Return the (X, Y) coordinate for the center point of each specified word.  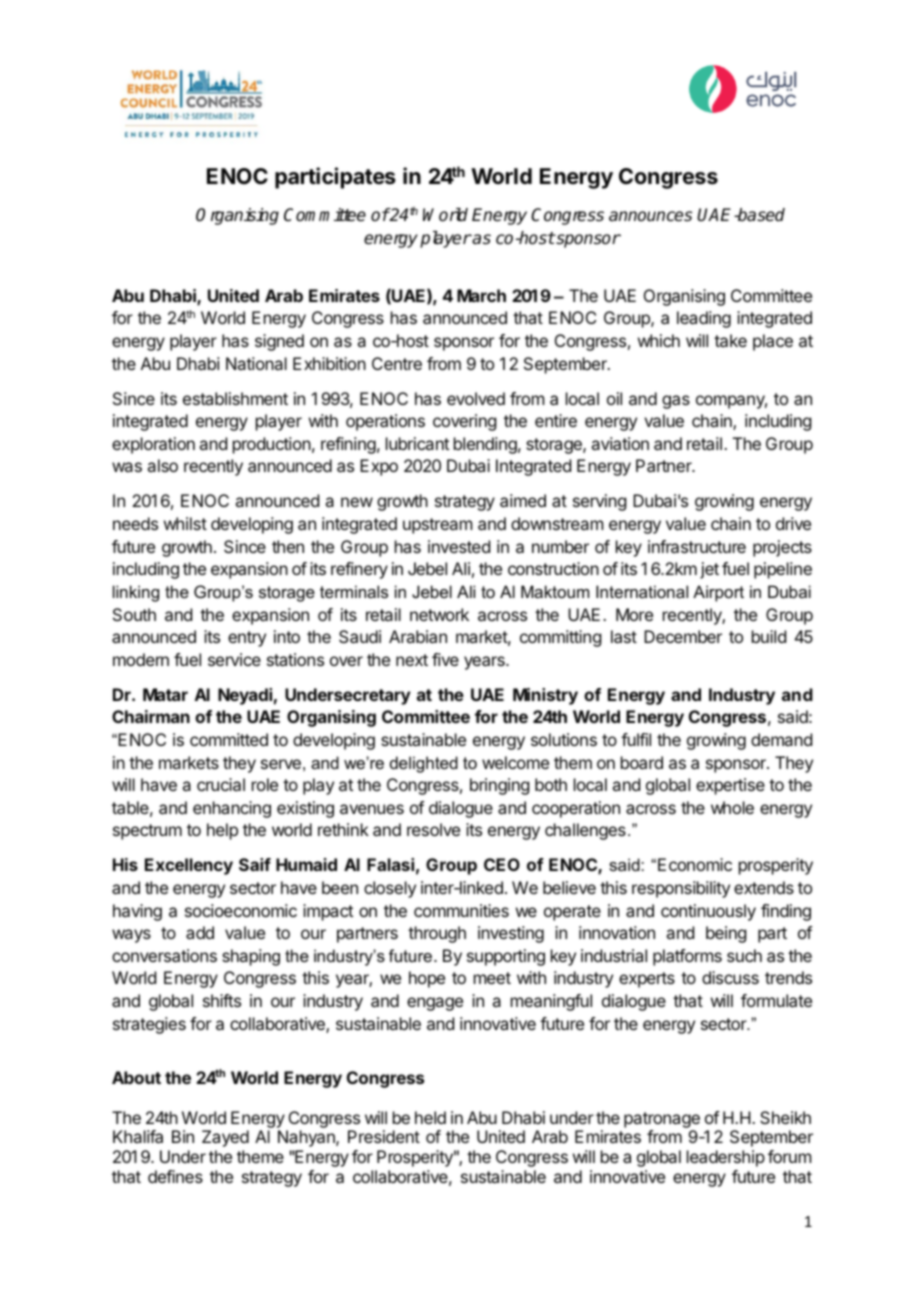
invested (459, 546)
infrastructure (697, 546)
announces (650, 216)
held (430, 1117)
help (222, 831)
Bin (183, 1136)
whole (732, 807)
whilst (185, 523)
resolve (433, 829)
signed (279, 342)
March (481, 295)
